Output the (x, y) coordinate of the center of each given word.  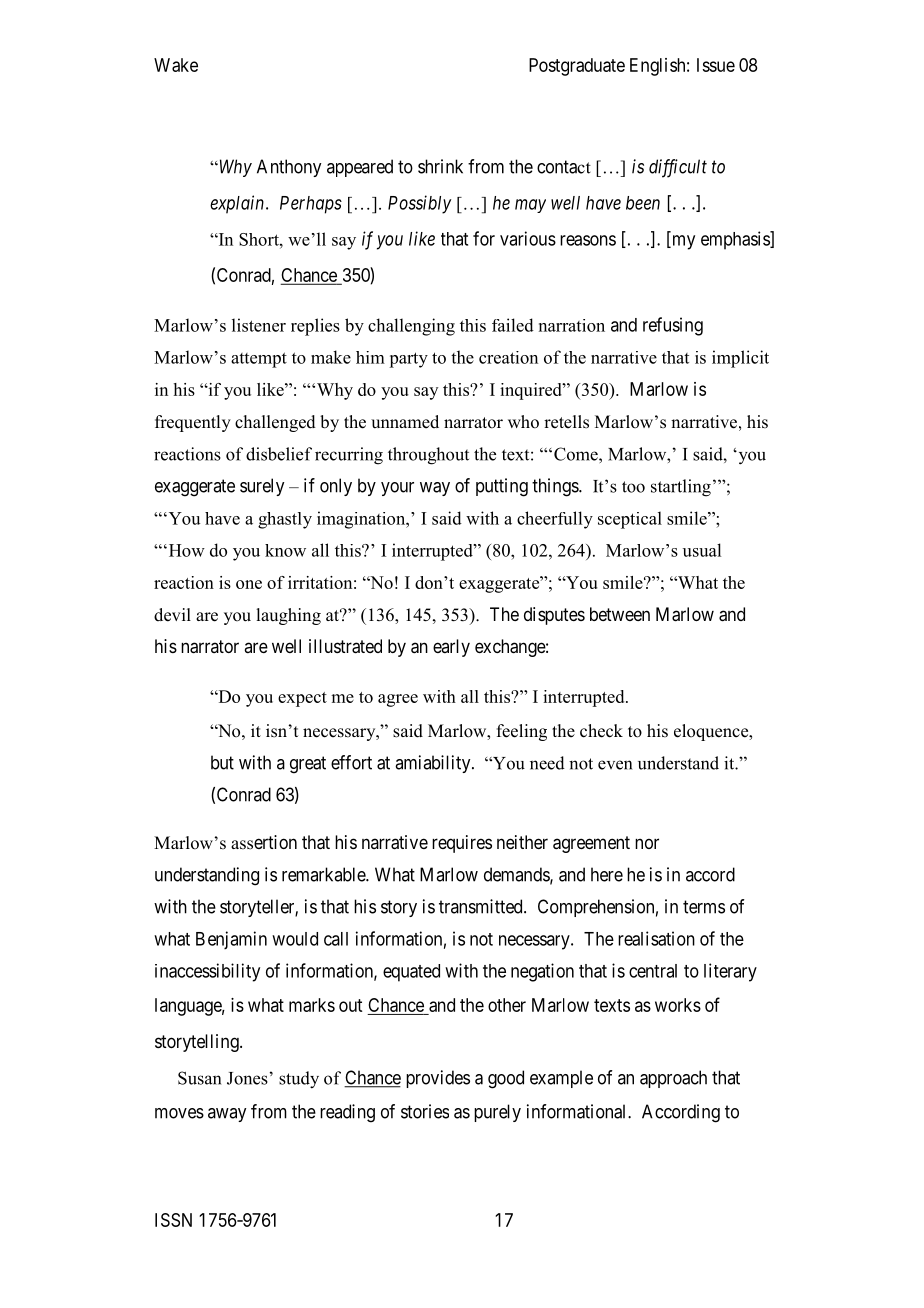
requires (462, 844)
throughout (428, 456)
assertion (264, 842)
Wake (176, 65)
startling (681, 488)
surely (262, 487)
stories (425, 1111)
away (227, 1115)
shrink (440, 166)
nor (647, 843)
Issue (716, 65)
